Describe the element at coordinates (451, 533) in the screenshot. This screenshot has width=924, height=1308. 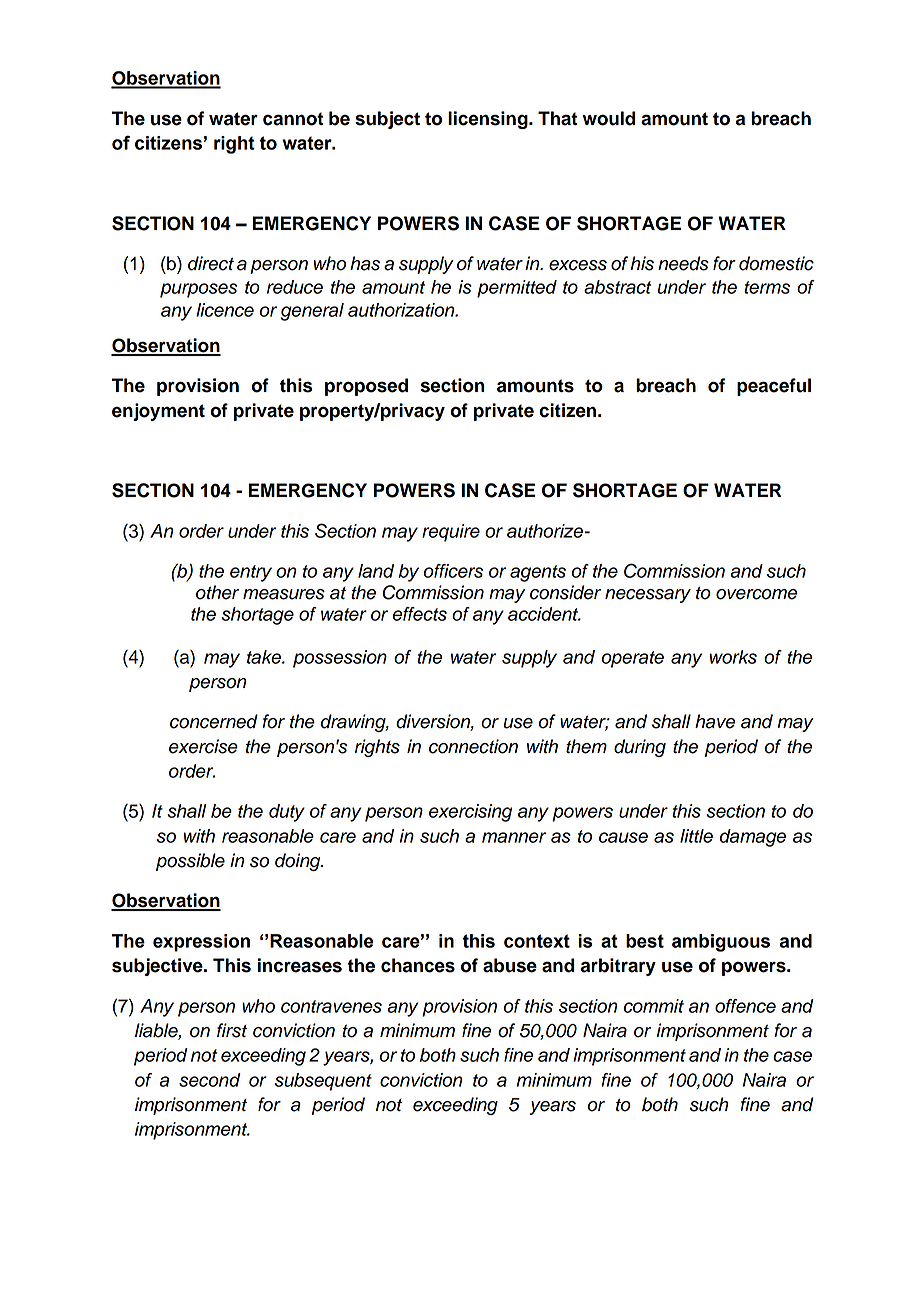
I see `require` at that location.
